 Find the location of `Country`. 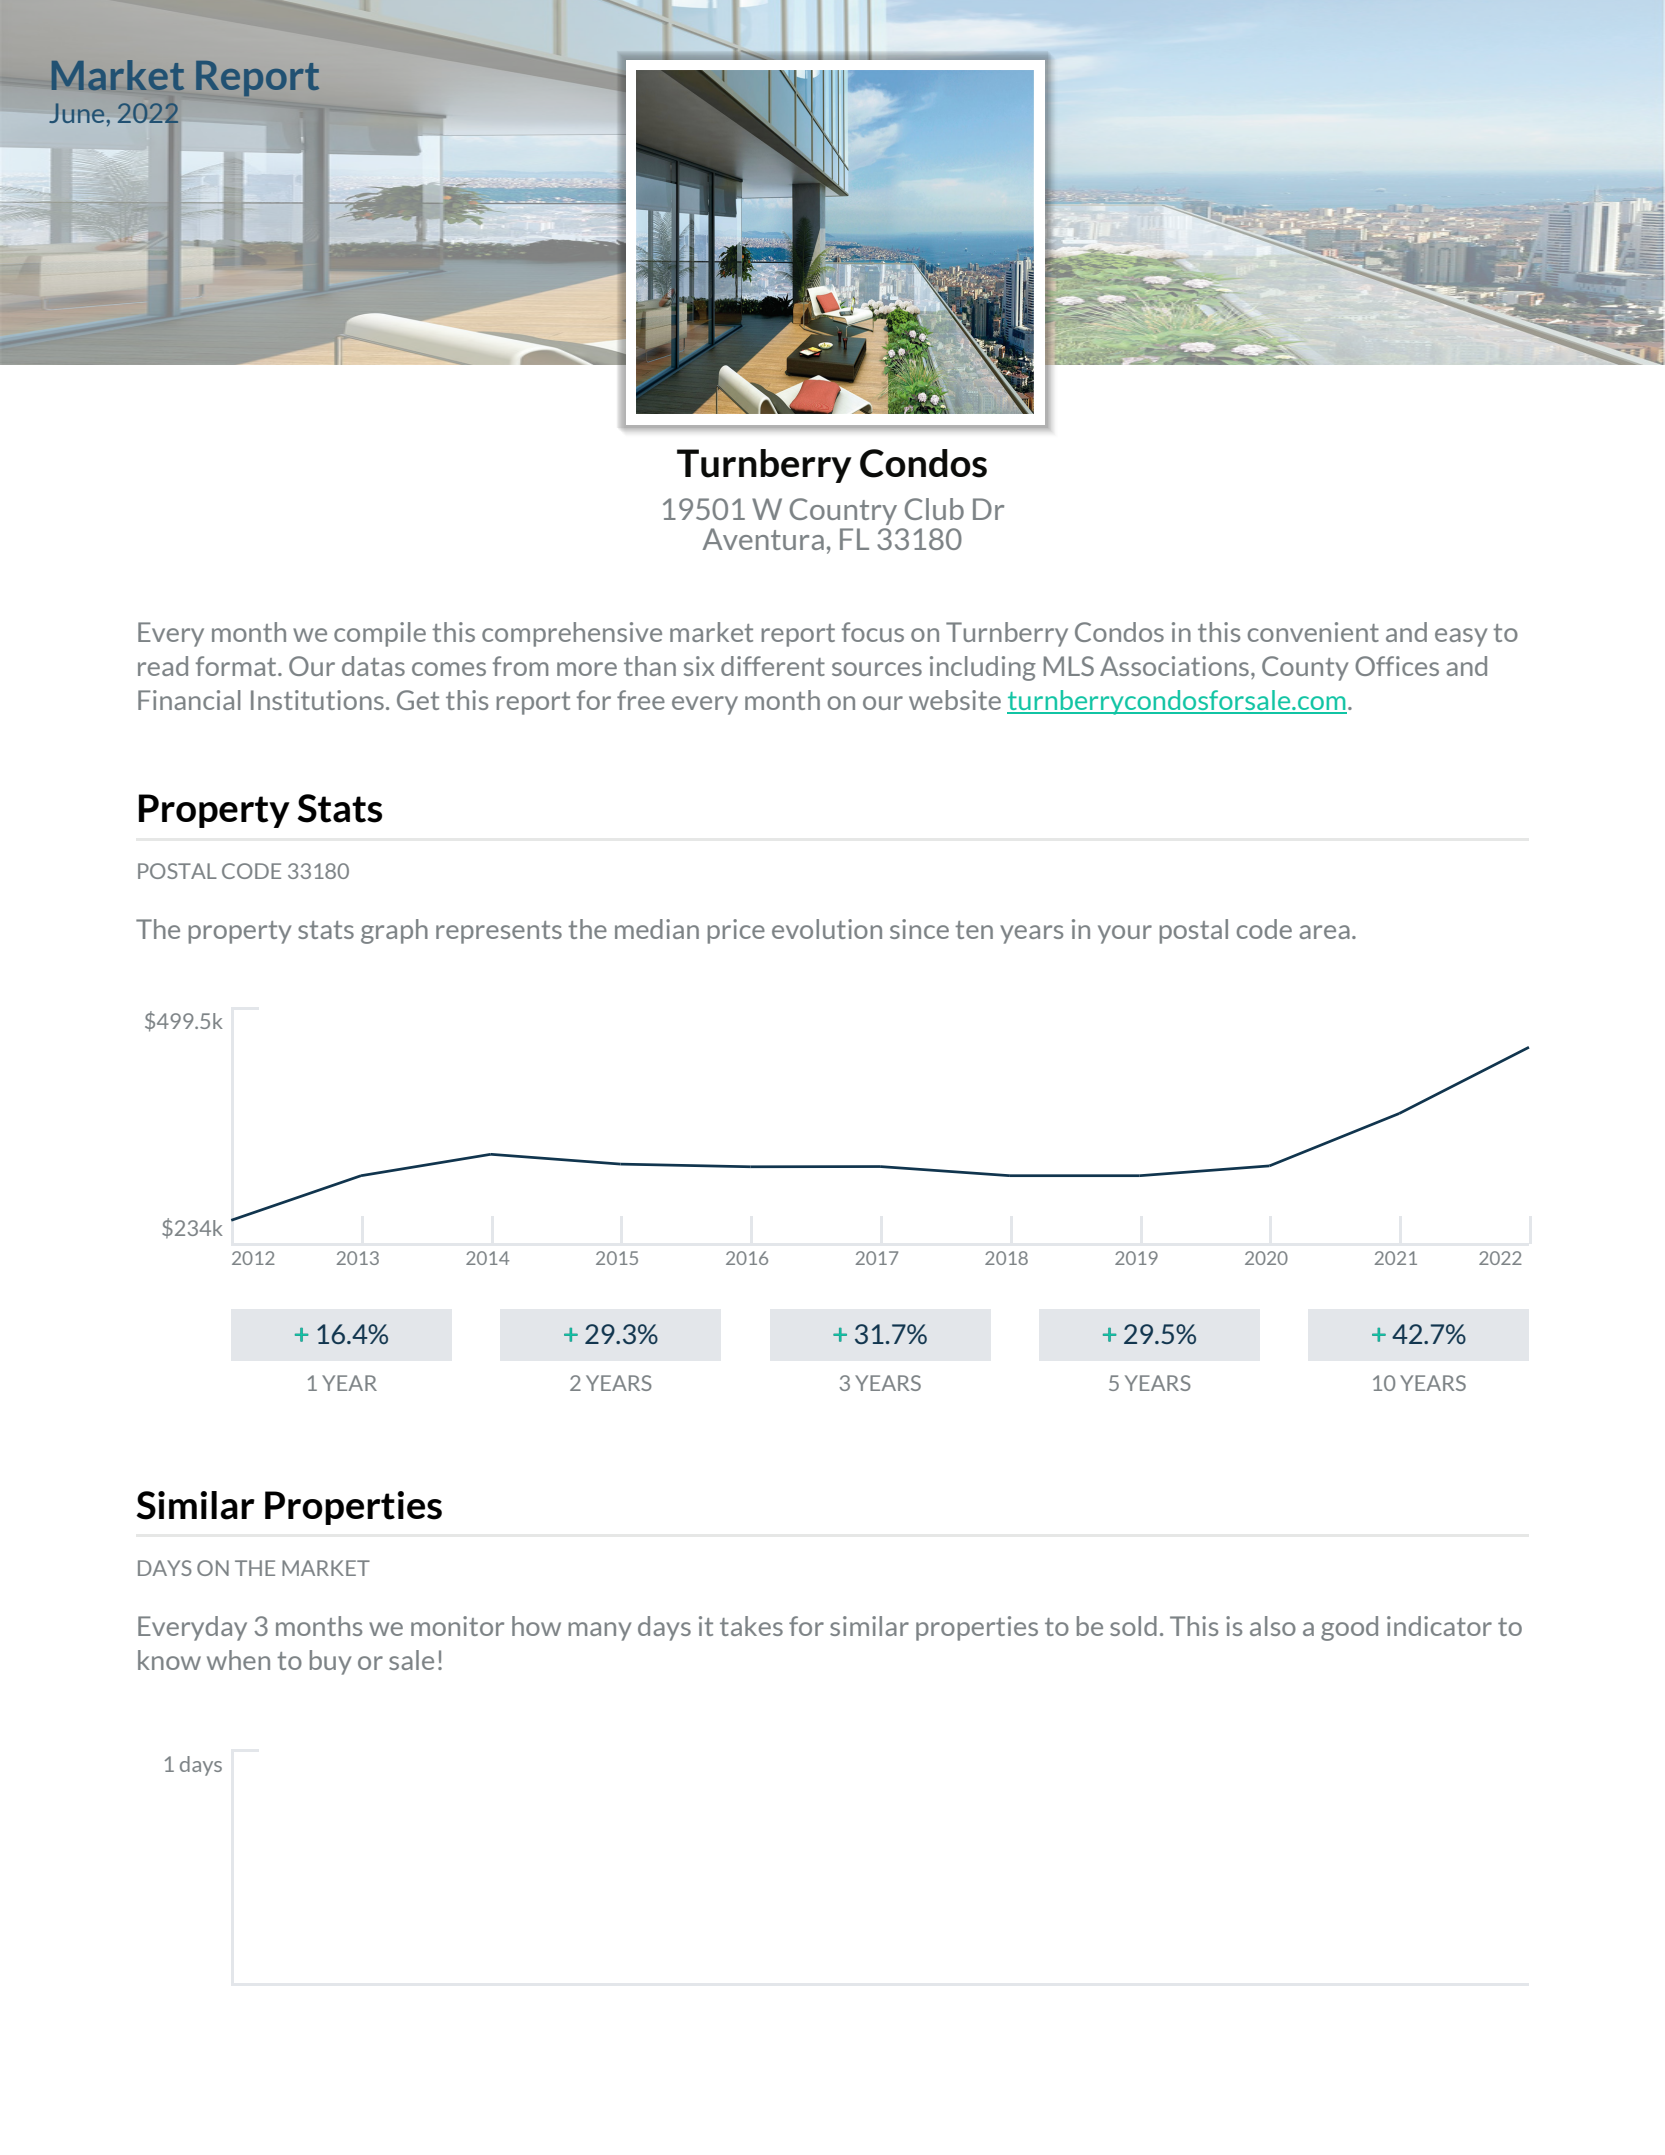

Country is located at coordinates (843, 511).
